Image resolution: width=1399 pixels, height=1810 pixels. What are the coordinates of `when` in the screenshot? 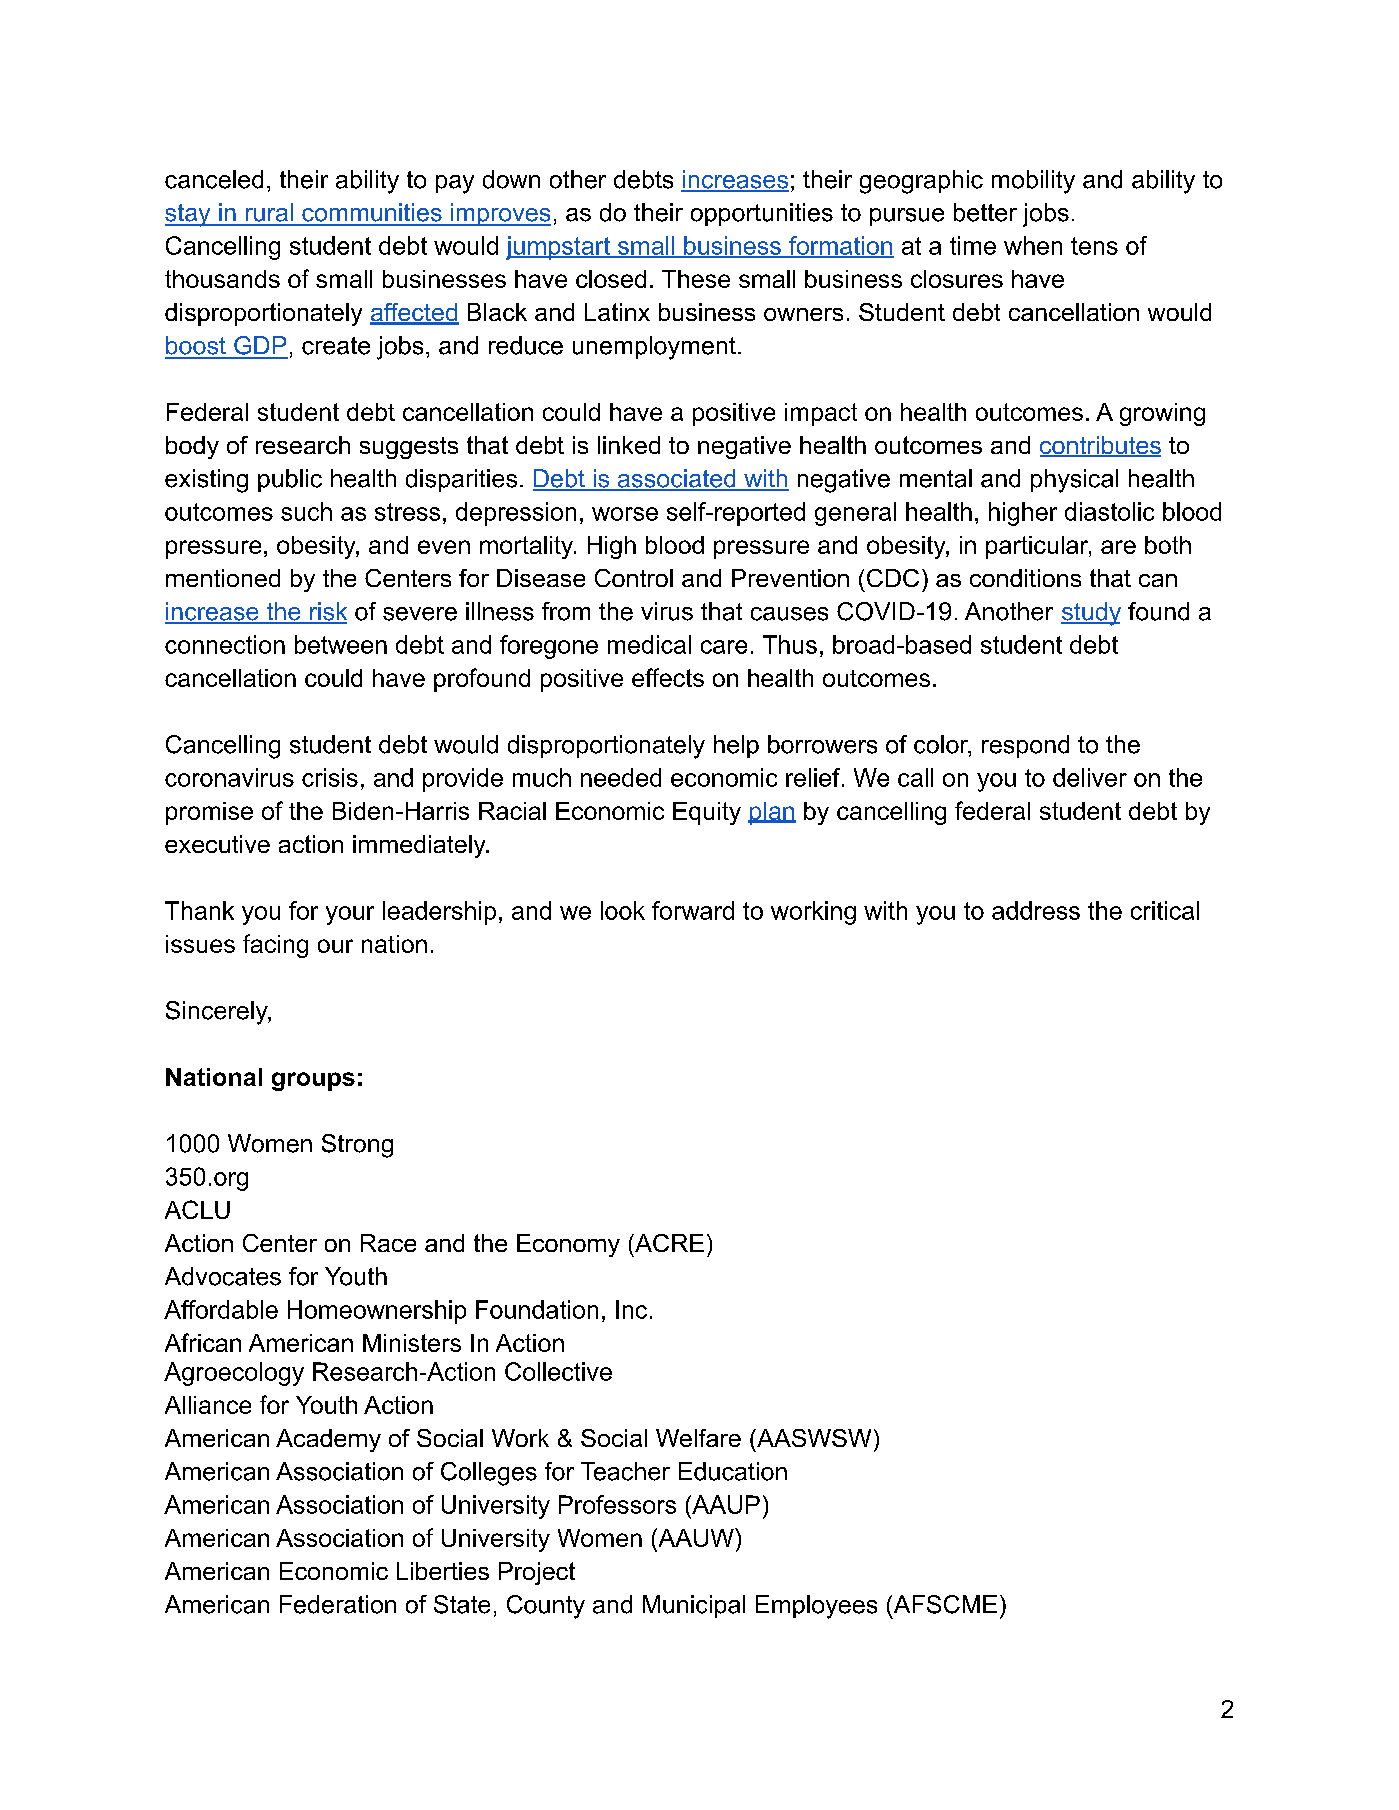 It's located at (1033, 245).
